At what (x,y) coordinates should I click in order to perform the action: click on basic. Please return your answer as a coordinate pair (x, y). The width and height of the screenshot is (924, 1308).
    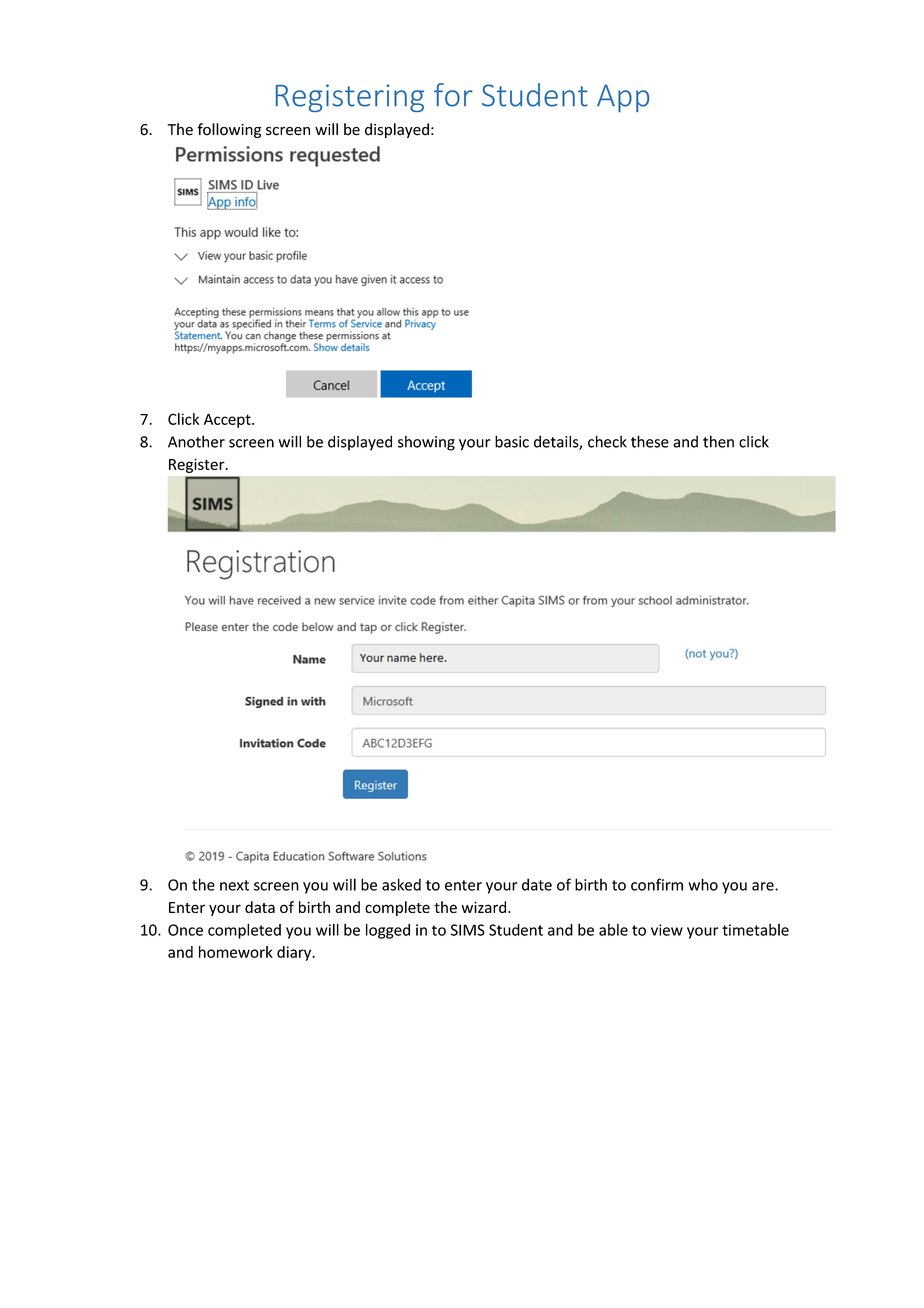
    Looking at the image, I should click on (512, 441).
